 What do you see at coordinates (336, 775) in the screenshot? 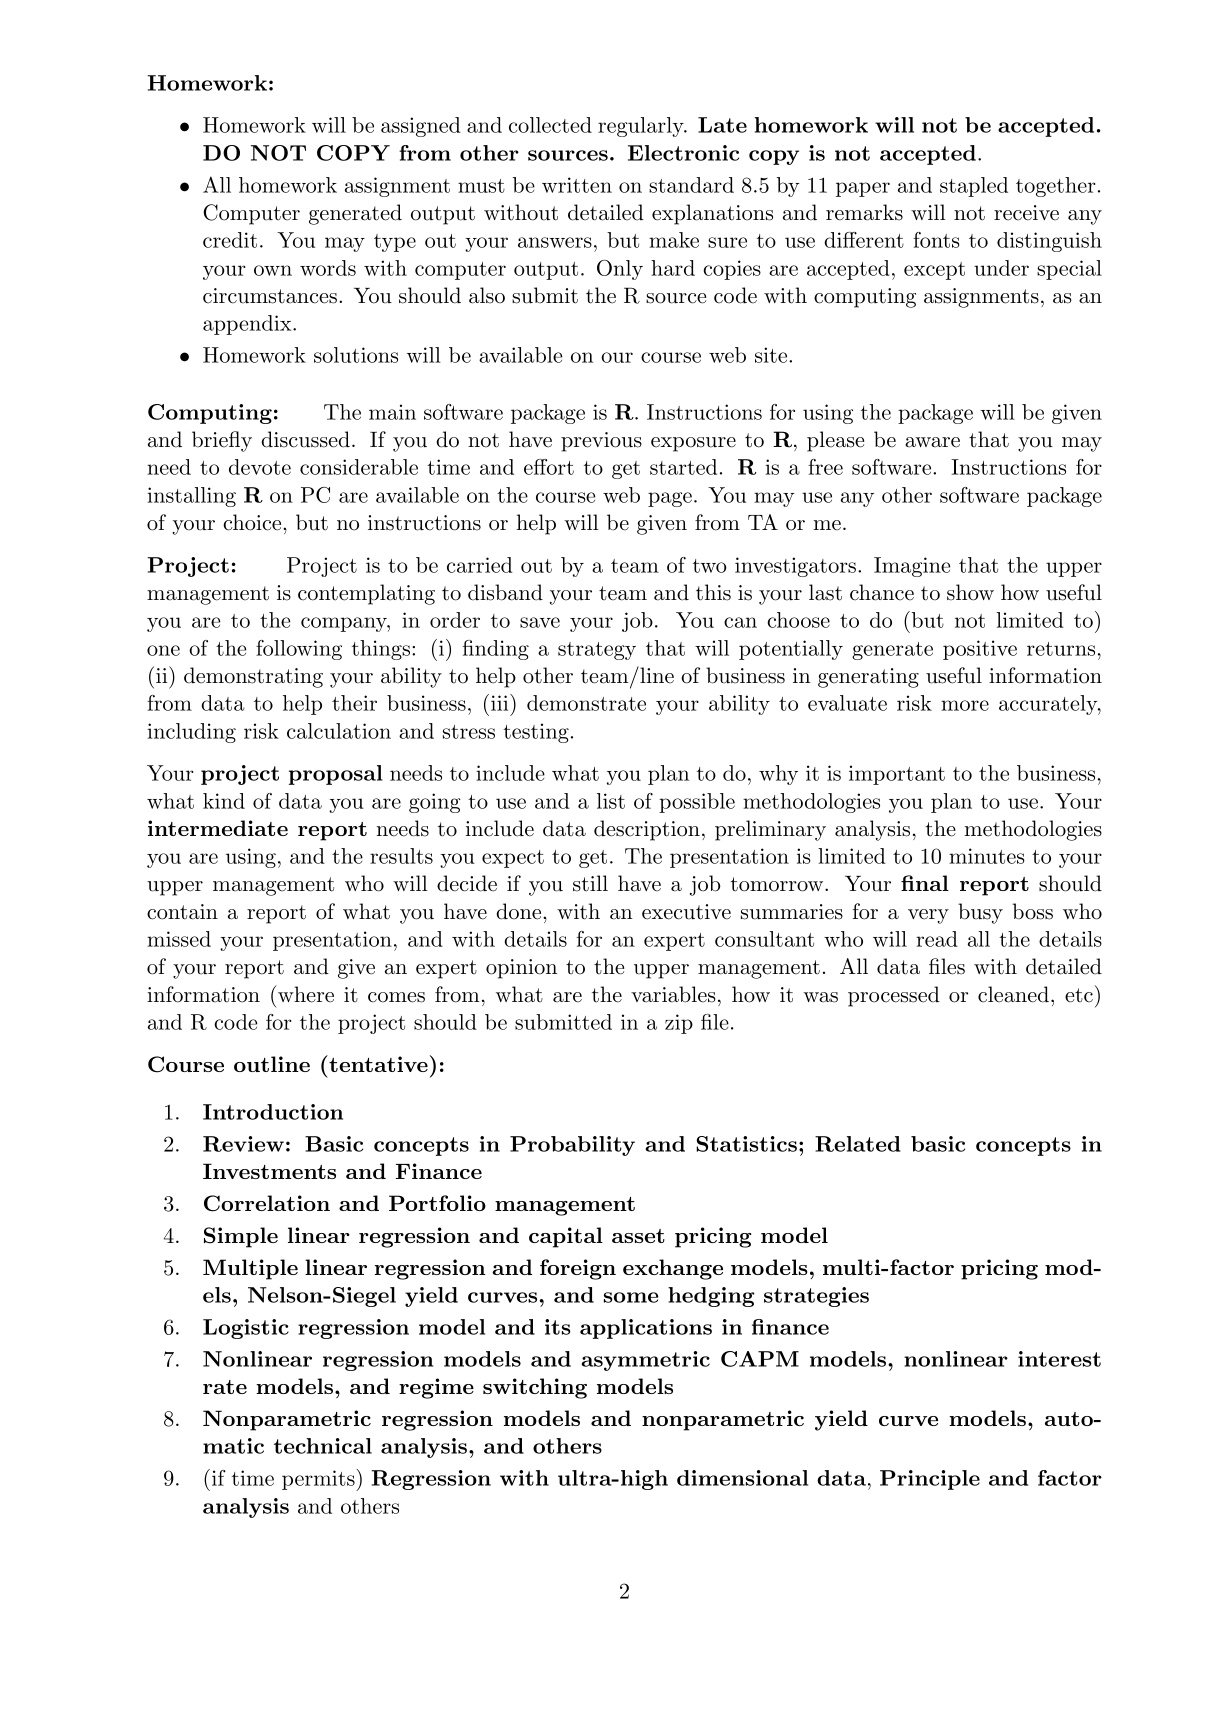
I see `proposal` at bounding box center [336, 775].
